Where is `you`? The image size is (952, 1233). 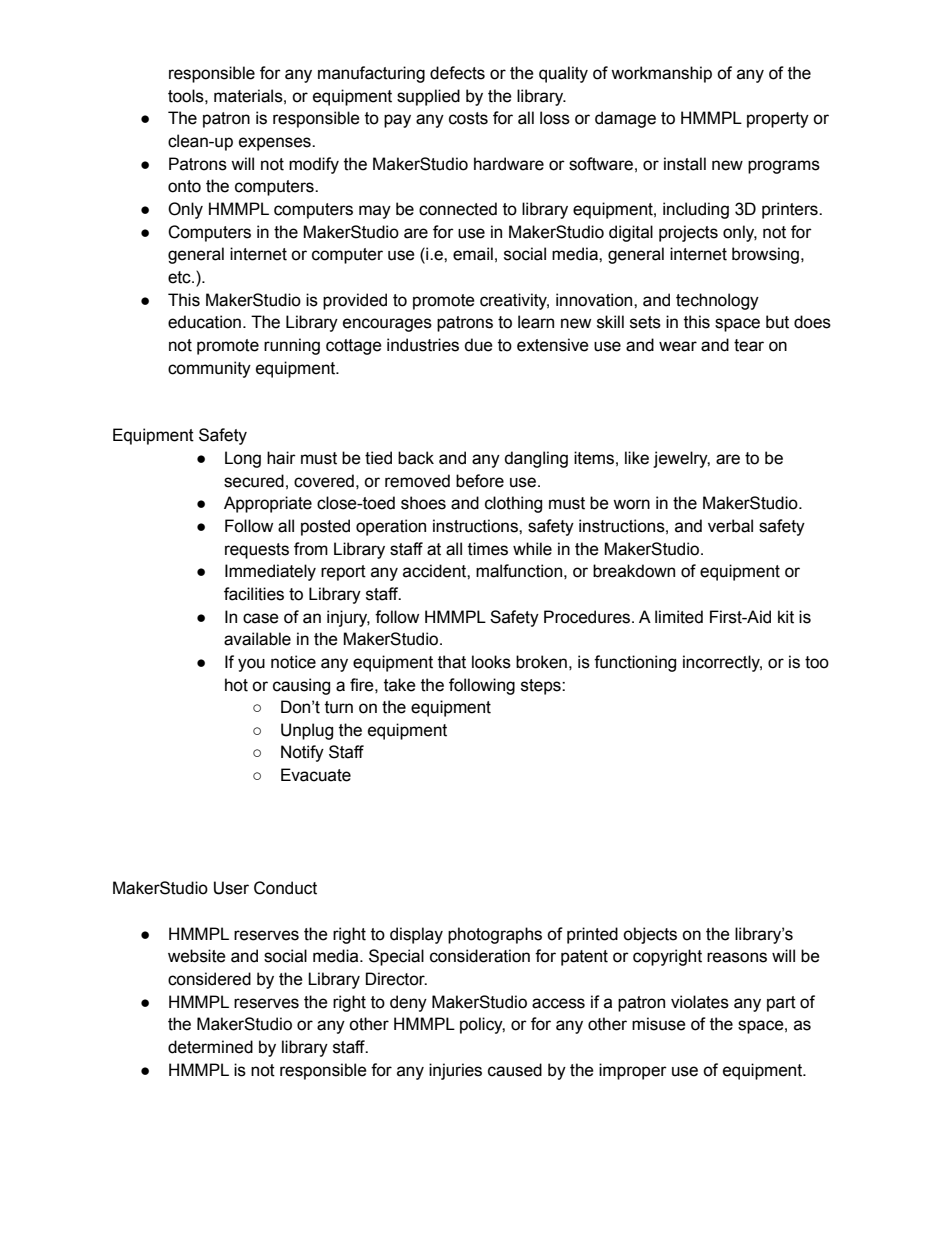 you is located at coordinates (251, 665).
